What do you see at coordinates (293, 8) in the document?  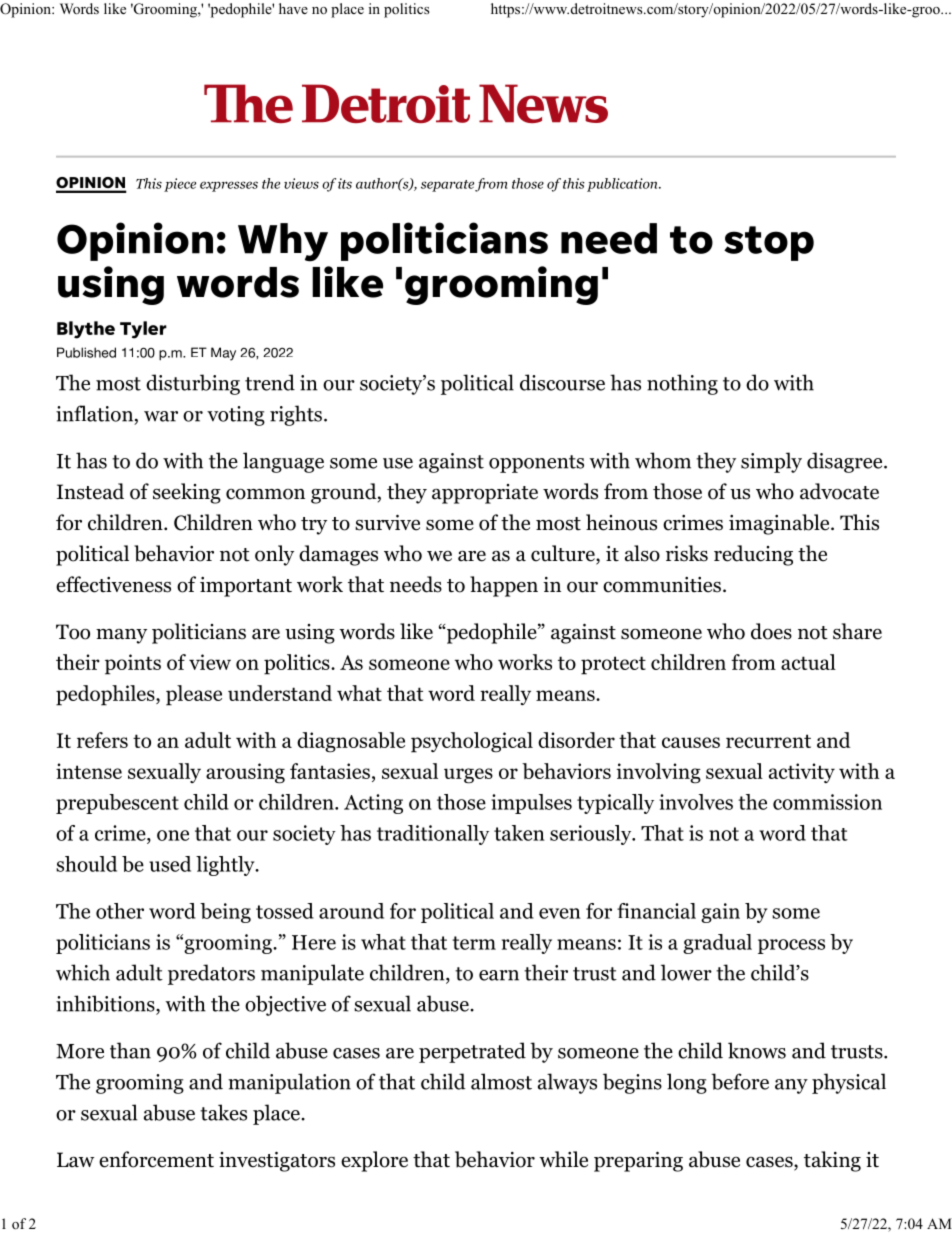 I see `have` at bounding box center [293, 8].
